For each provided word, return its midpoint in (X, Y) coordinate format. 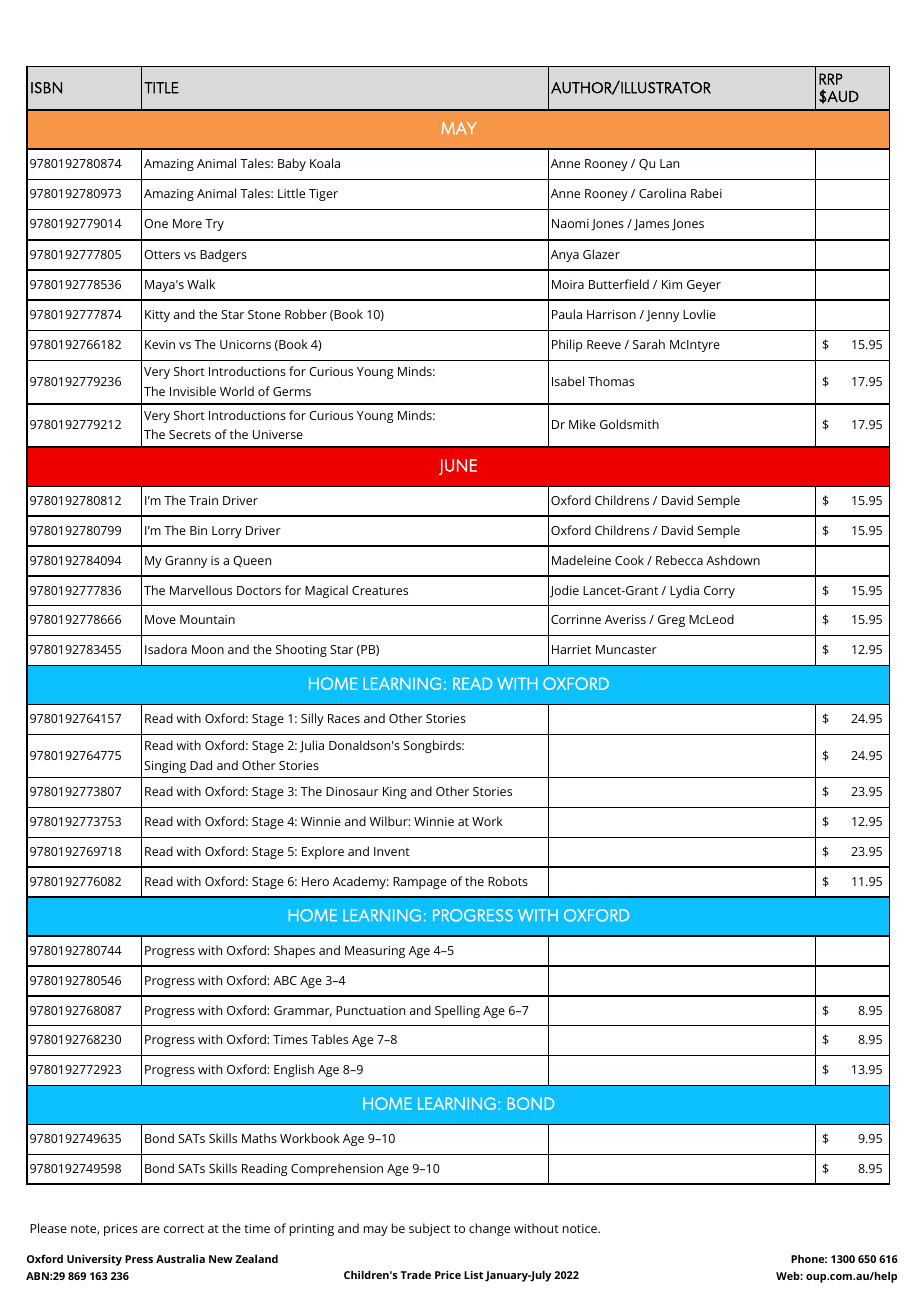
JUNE (458, 467)
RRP (831, 79)
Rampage (420, 883)
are (150, 1229)
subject (429, 1229)
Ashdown (733, 560)
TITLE (161, 88)
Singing (165, 767)
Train (203, 500)
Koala (325, 163)
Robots (508, 881)
